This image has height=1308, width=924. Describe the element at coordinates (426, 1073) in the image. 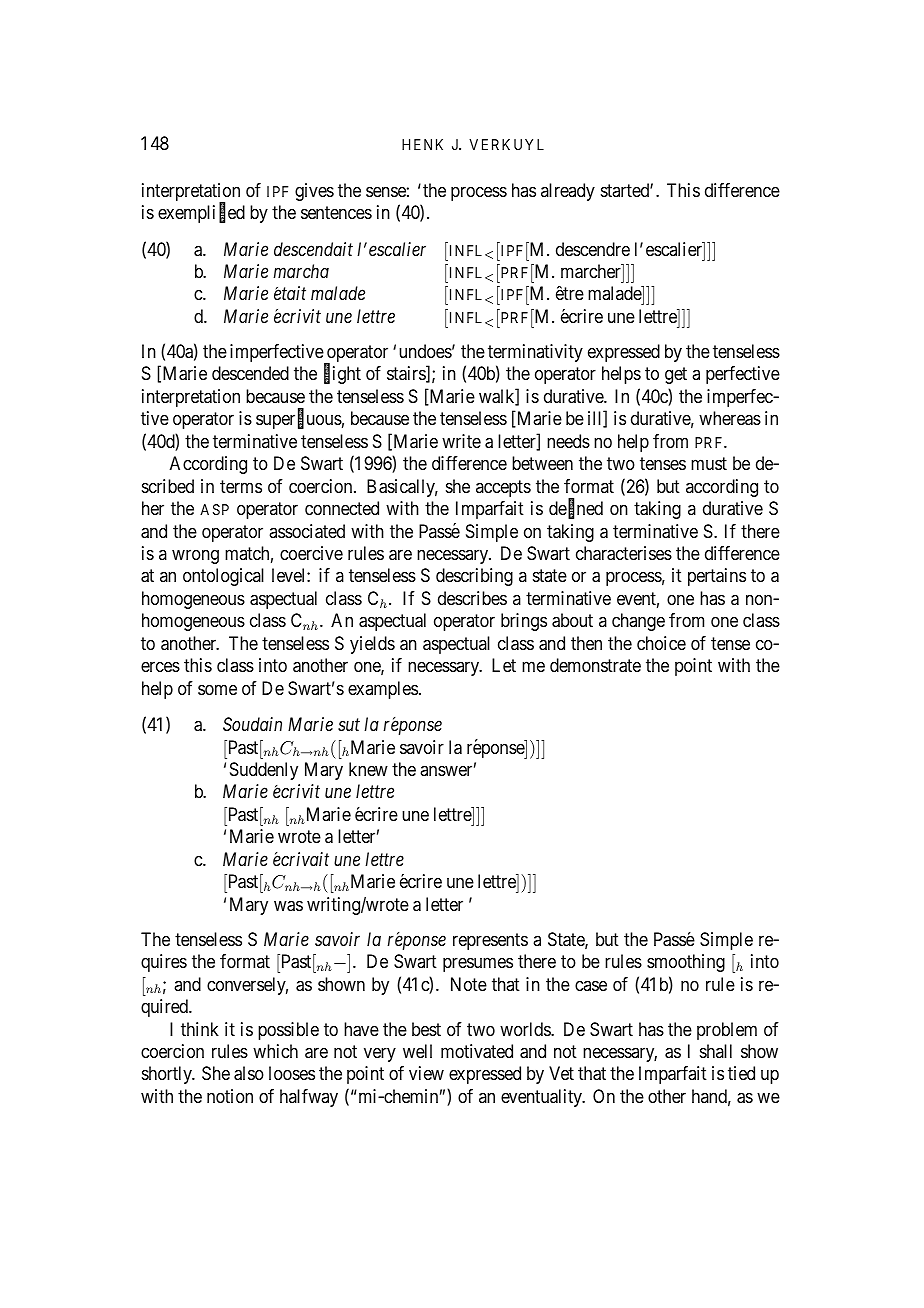

I see `view` at that location.
